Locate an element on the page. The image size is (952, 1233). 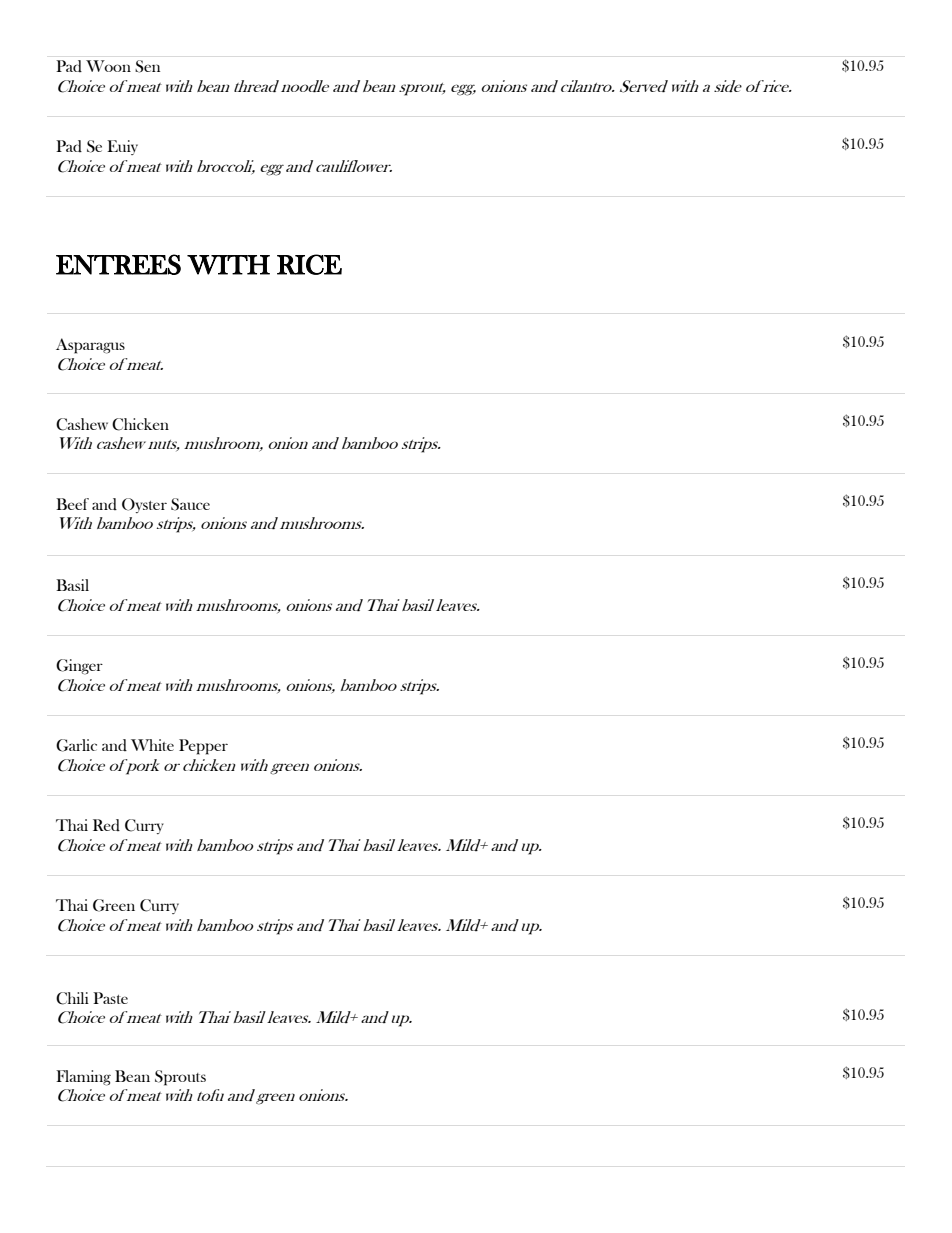
Beef is located at coordinates (72, 504).
